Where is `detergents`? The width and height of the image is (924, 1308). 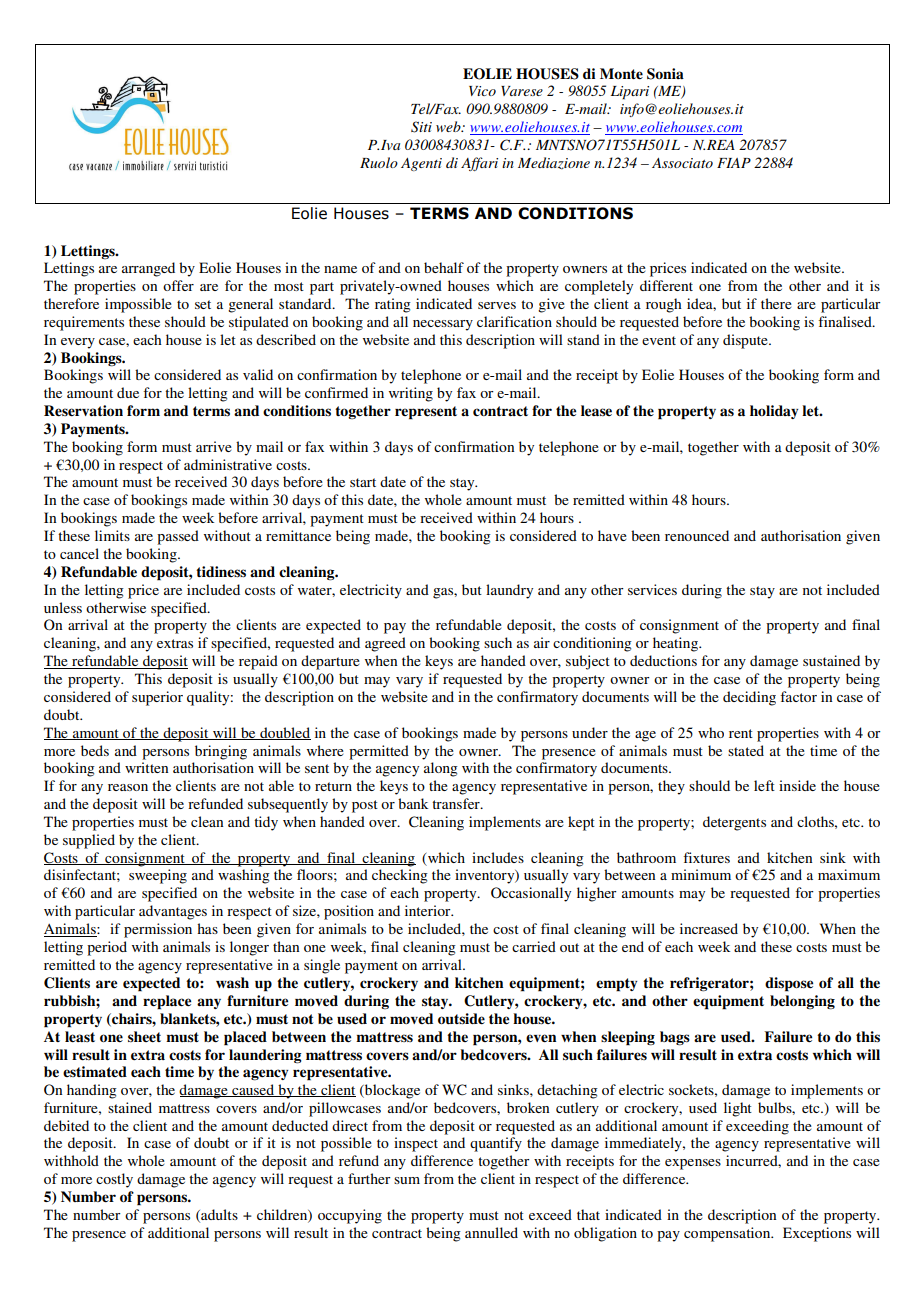
detergents is located at coordinates (734, 823).
